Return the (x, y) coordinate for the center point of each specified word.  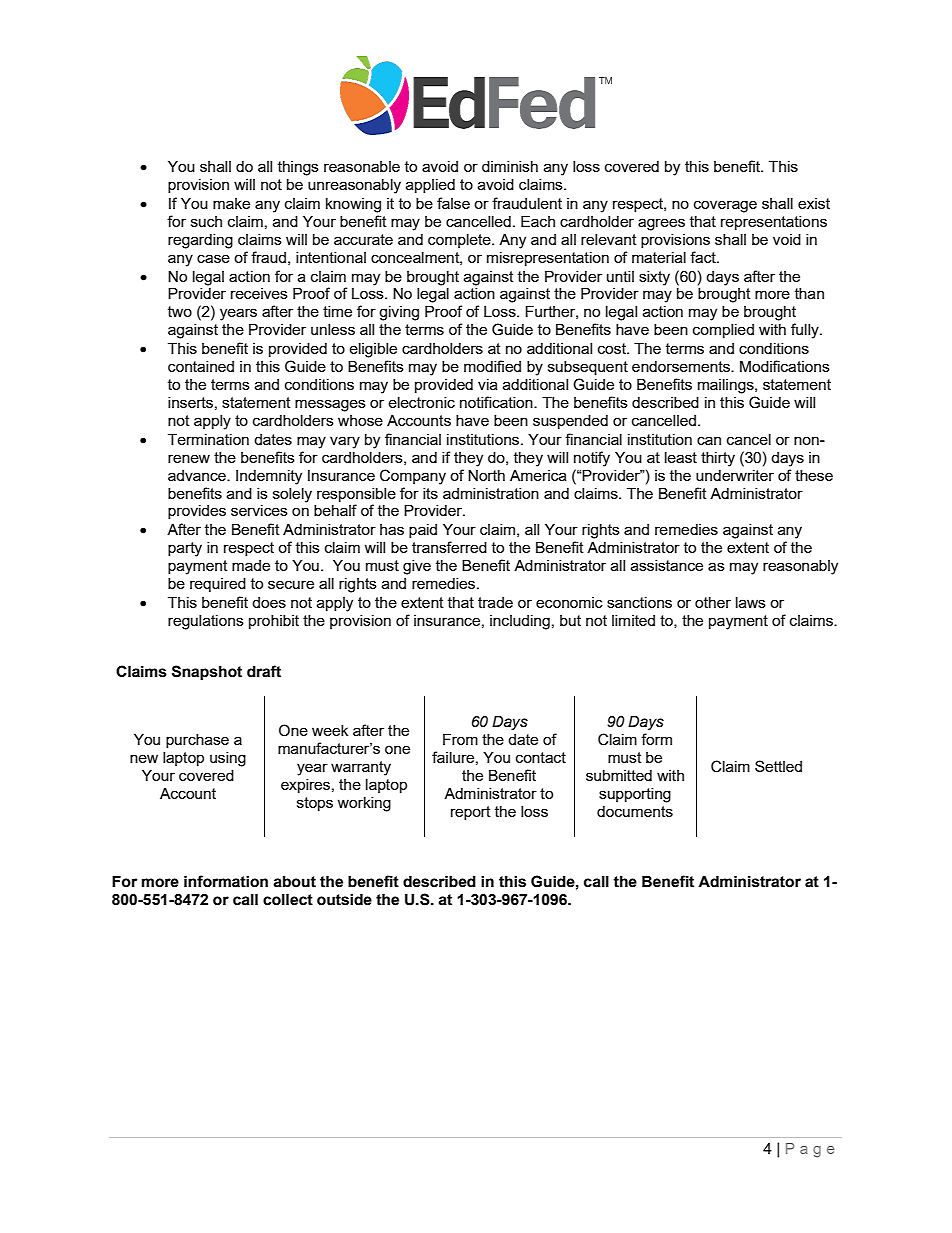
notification (497, 402)
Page (810, 1150)
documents (635, 811)
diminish (510, 166)
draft (264, 671)
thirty (718, 459)
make (231, 203)
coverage (725, 206)
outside (344, 900)
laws (751, 602)
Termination (208, 439)
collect (288, 900)
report (471, 813)
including (520, 622)
